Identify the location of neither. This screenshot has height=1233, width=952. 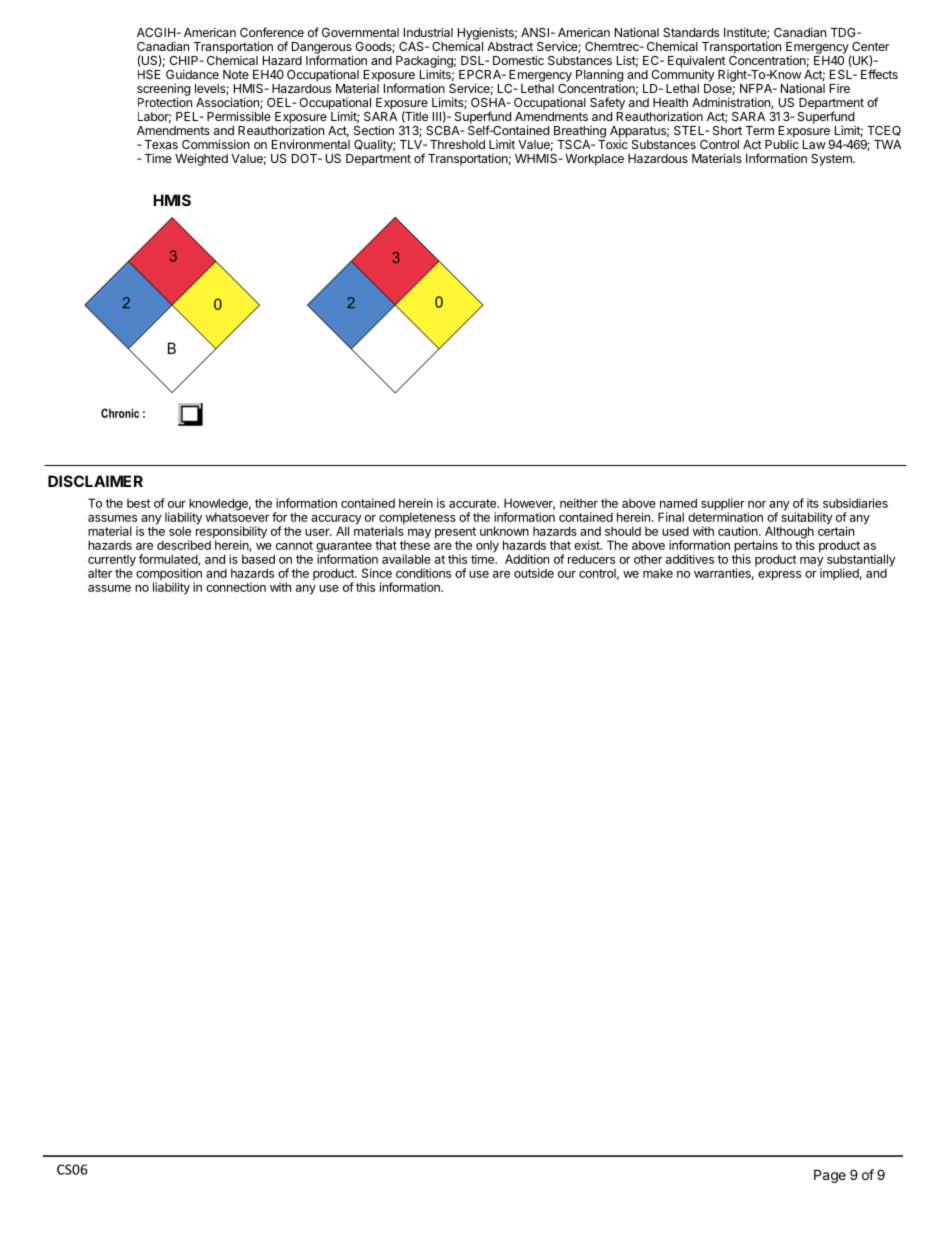
(579, 503).
